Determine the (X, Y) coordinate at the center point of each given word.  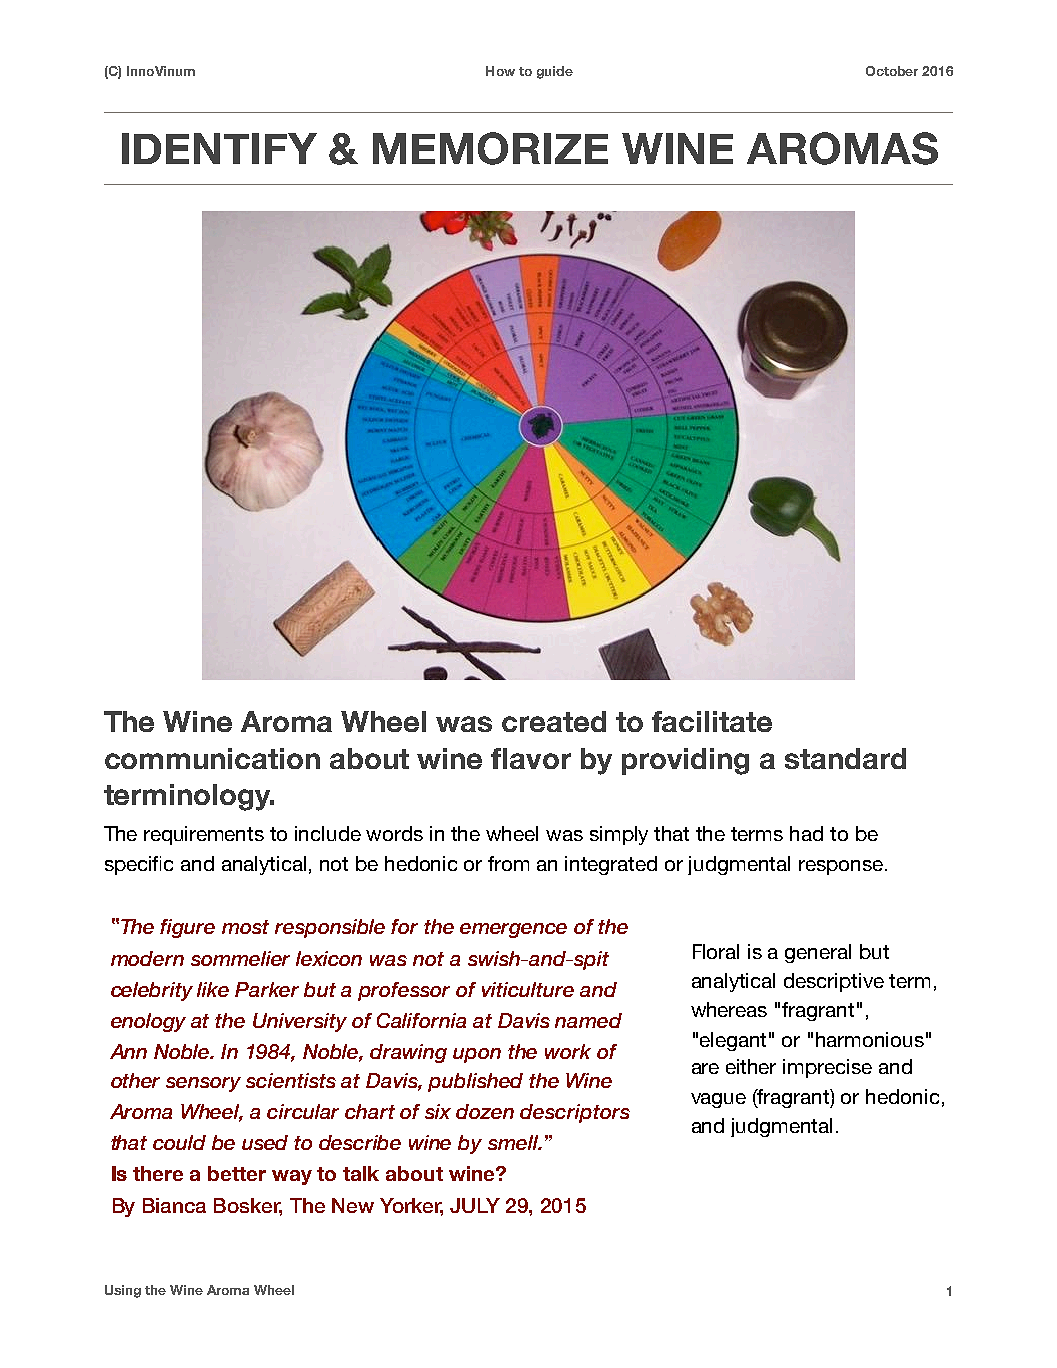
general (818, 953)
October (892, 71)
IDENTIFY (219, 148)
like (213, 989)
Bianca (174, 1205)
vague (718, 1100)
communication (212, 758)
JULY (475, 1205)
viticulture (528, 989)
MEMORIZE (490, 148)
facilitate (712, 721)
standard (845, 758)
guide (555, 72)
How (500, 71)
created (554, 721)
